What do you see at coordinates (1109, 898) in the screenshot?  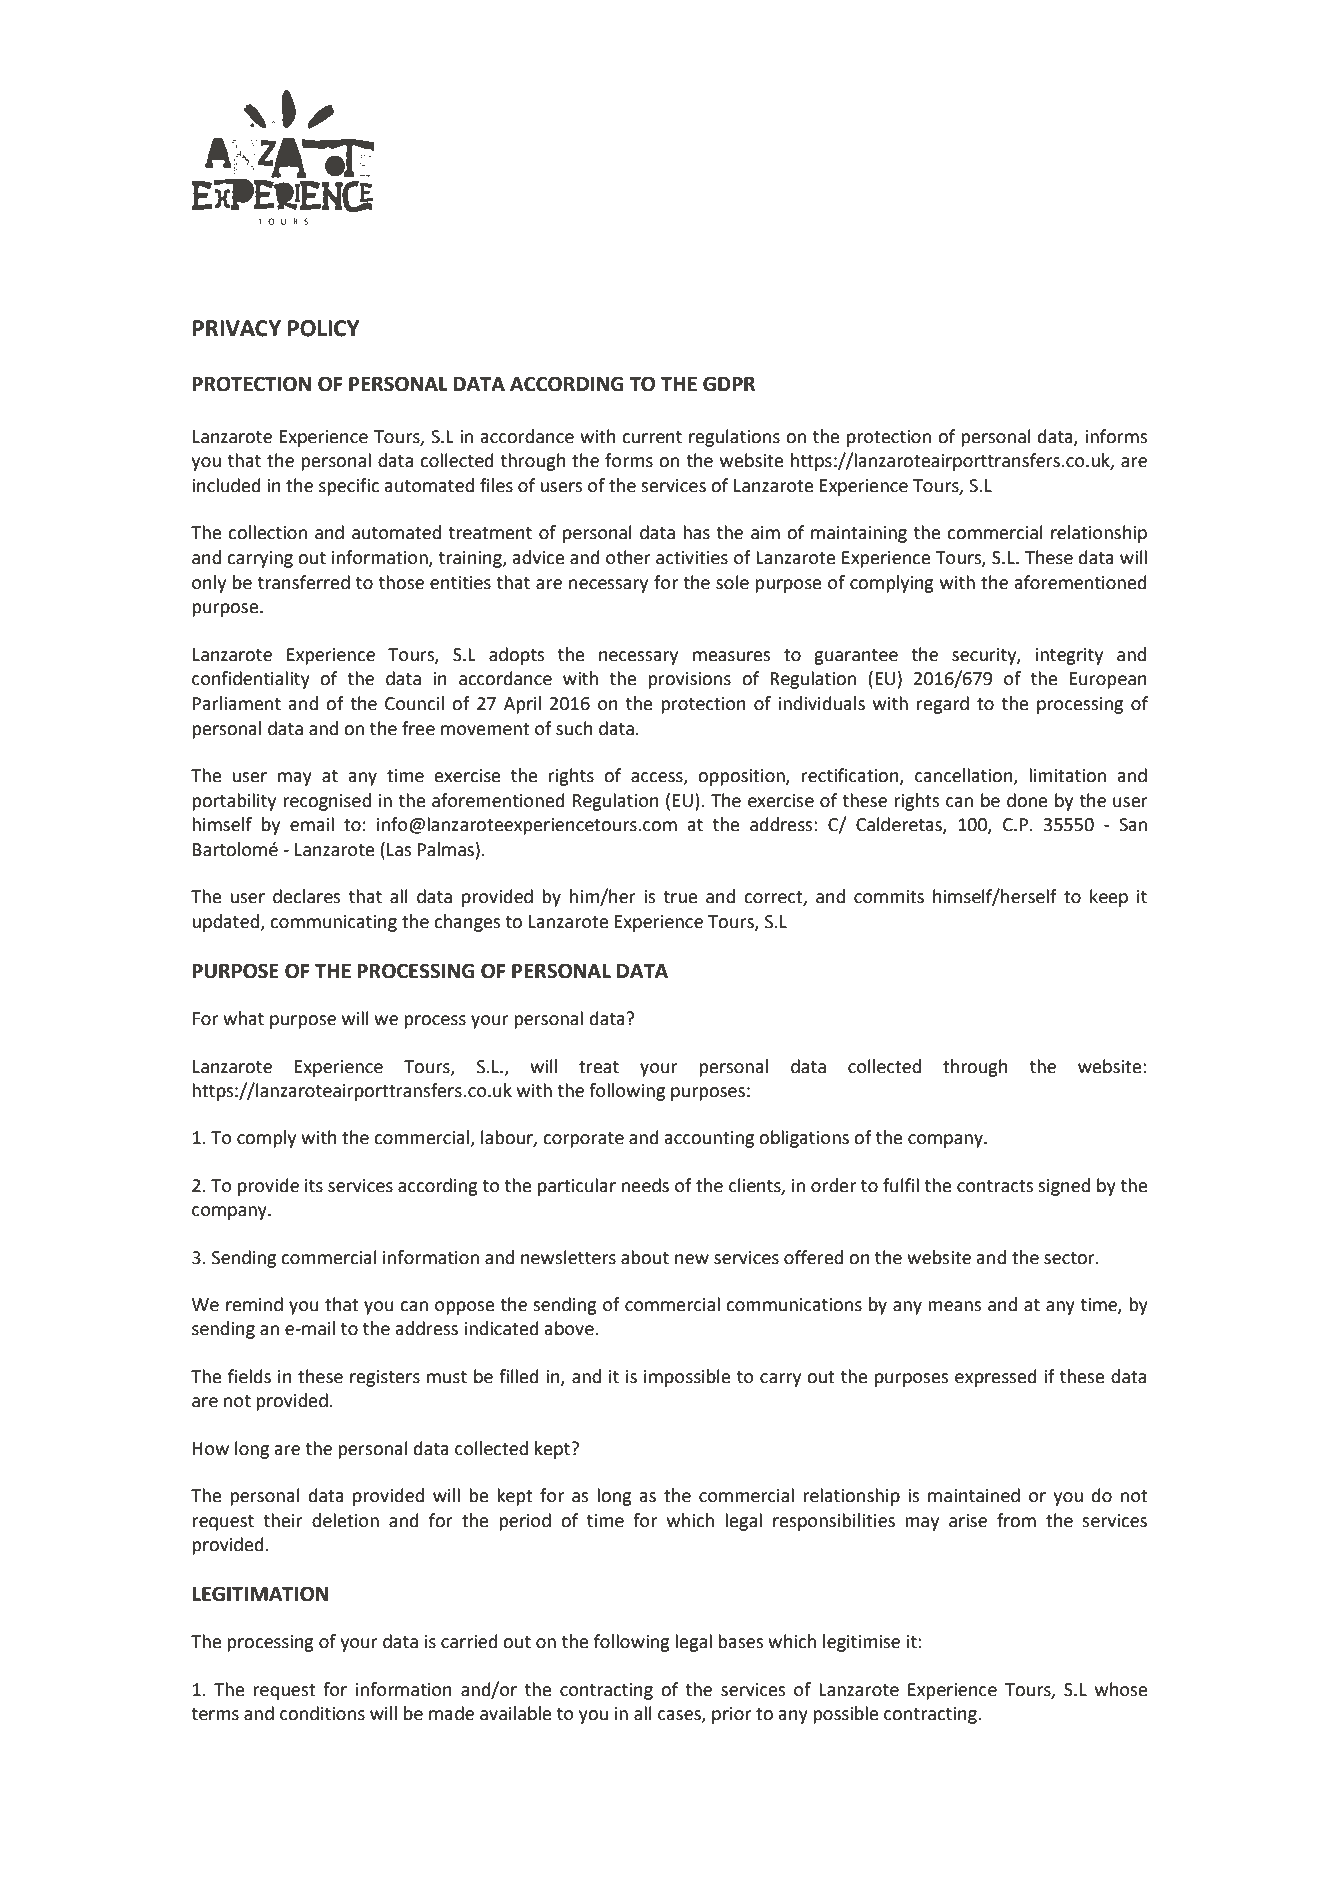 I see `keep` at bounding box center [1109, 898].
